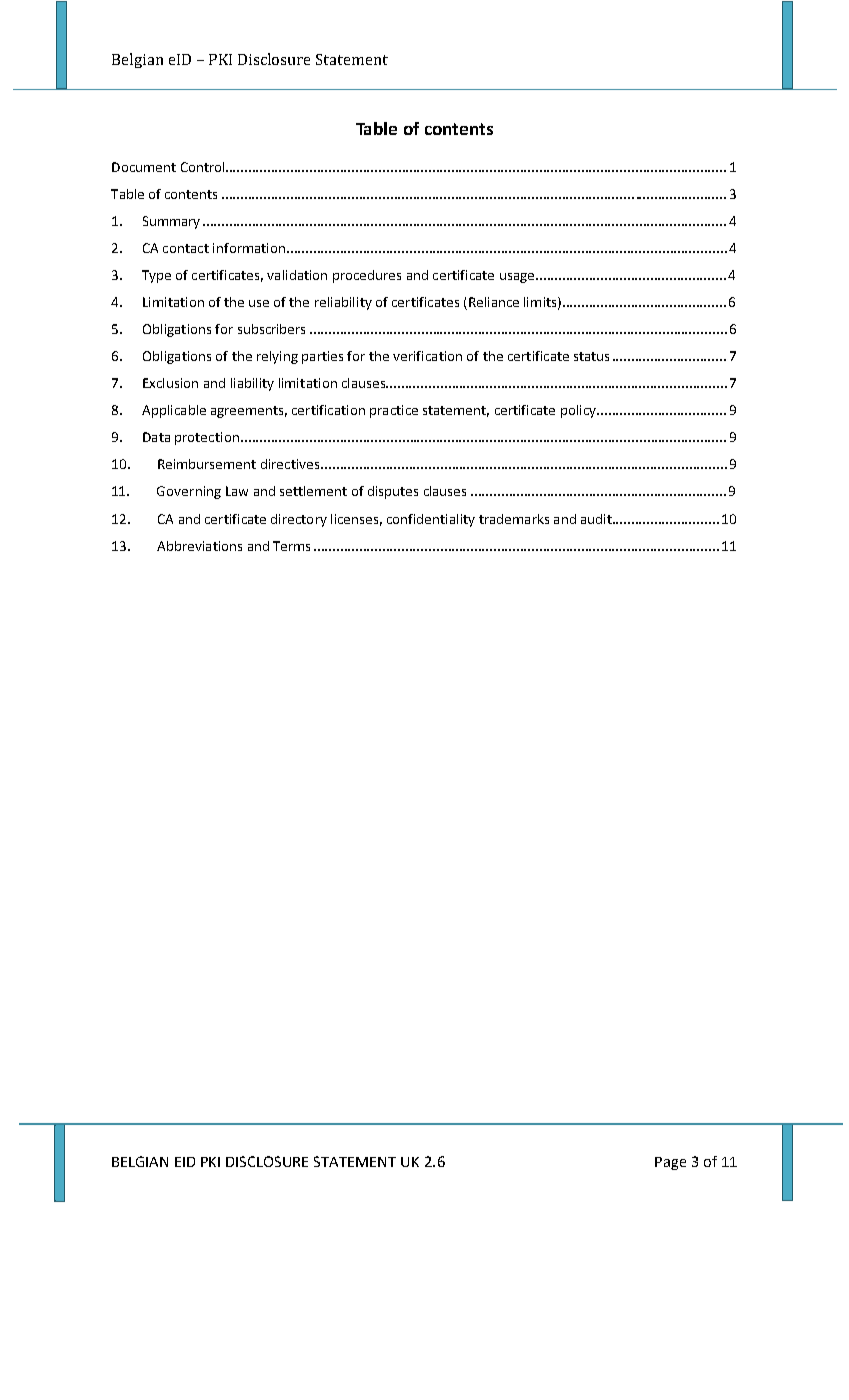  What do you see at coordinates (394, 411) in the image?
I see `practice` at bounding box center [394, 411].
